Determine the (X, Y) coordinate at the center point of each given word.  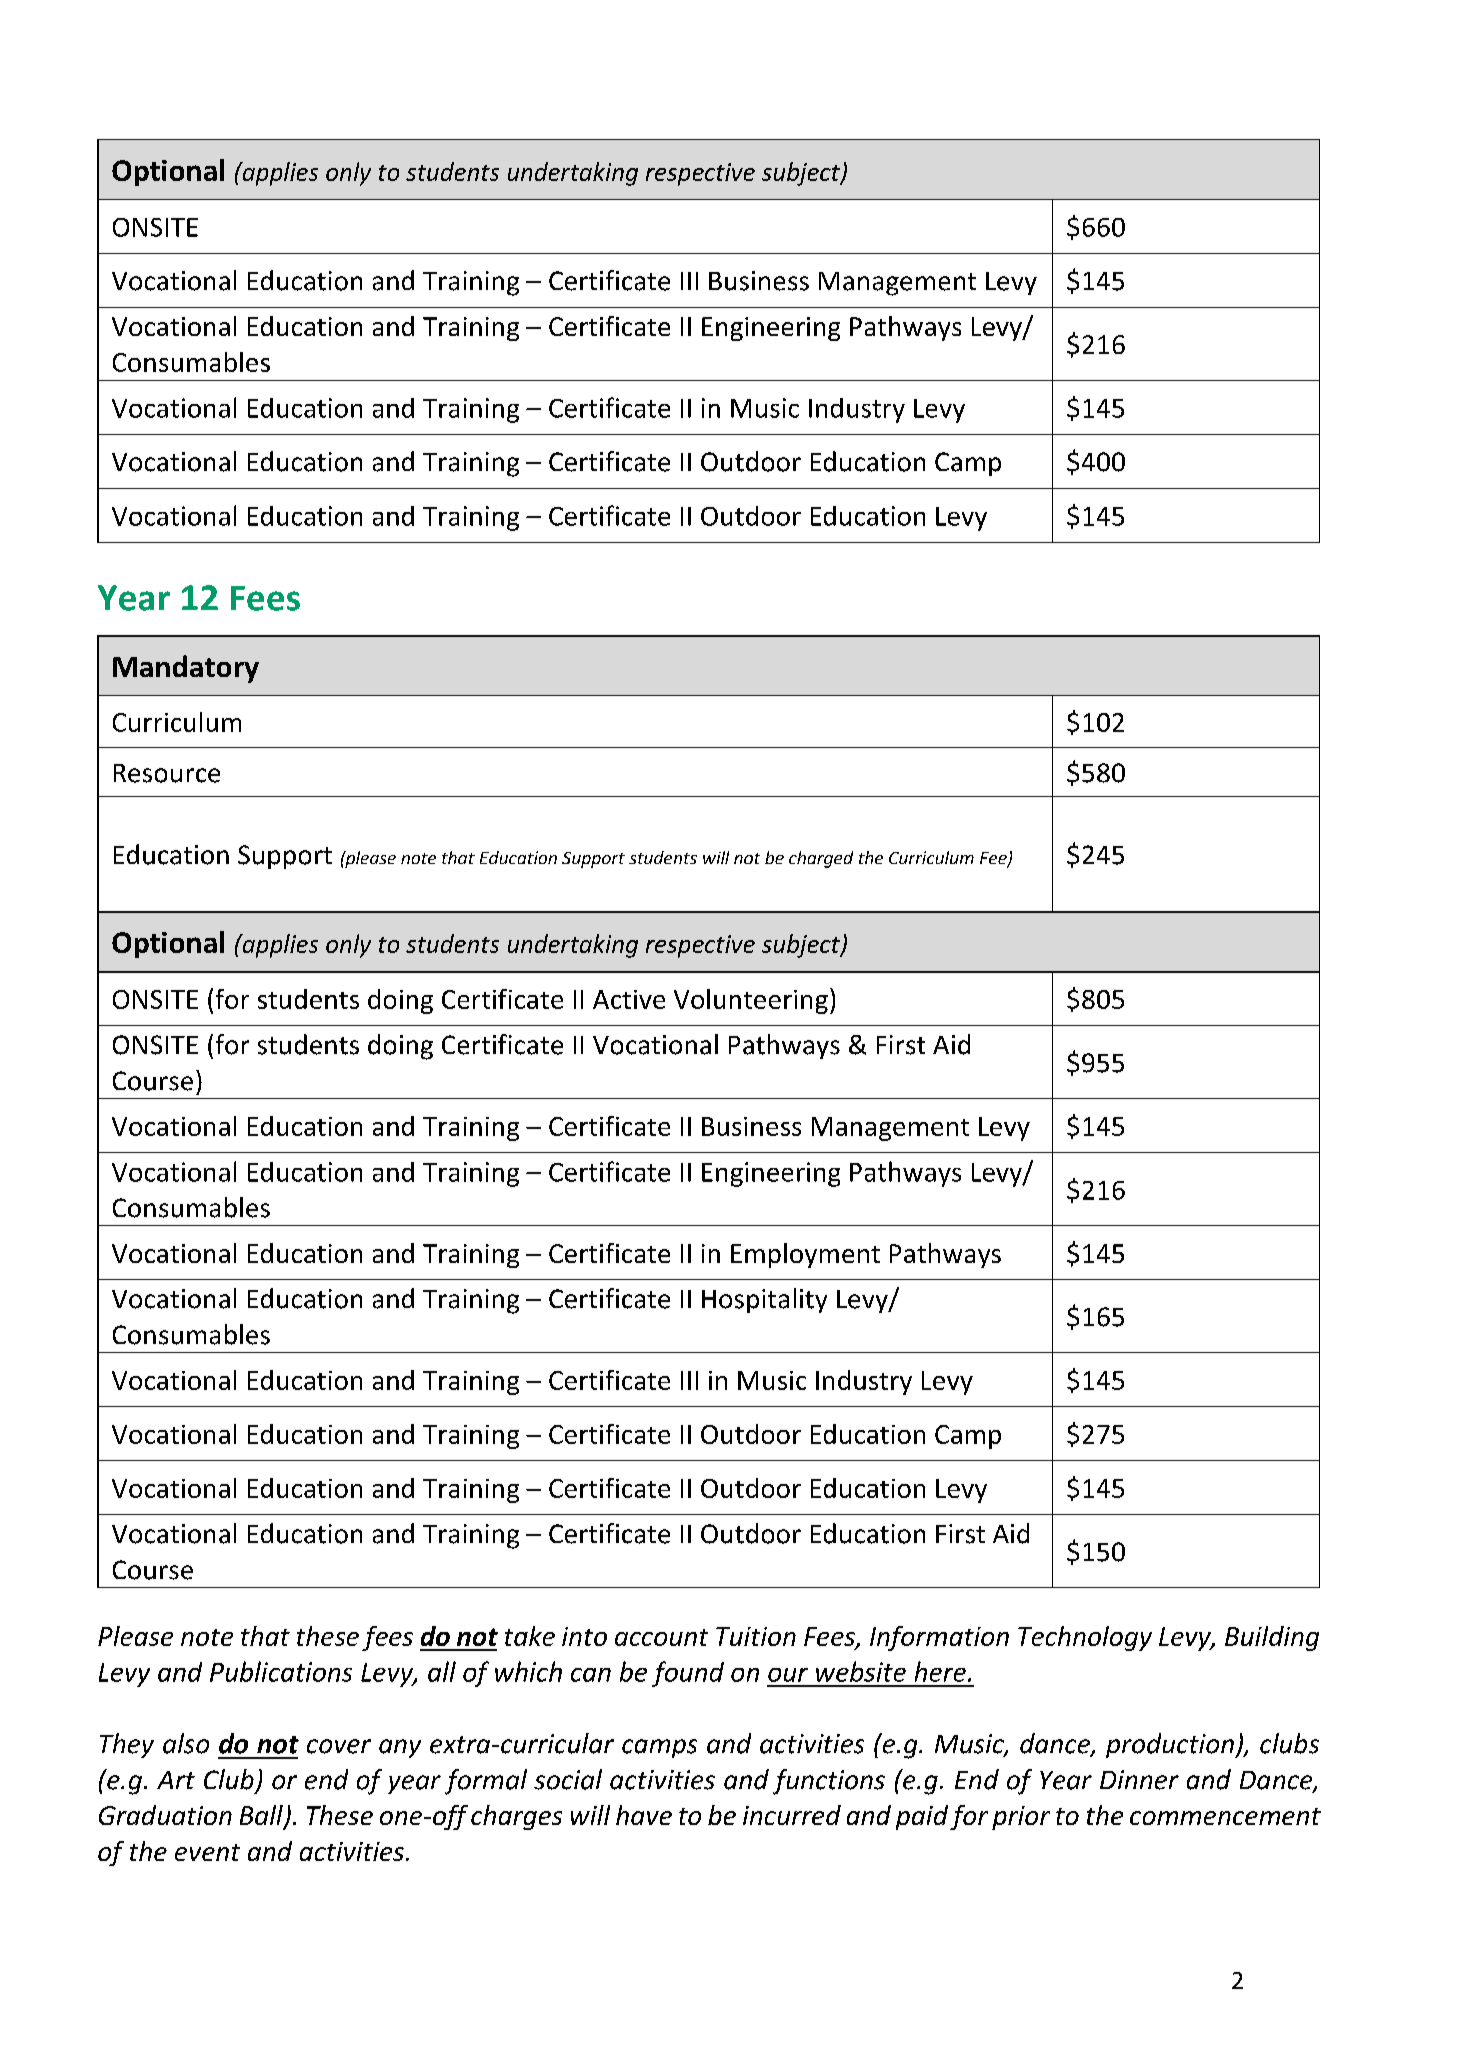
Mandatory (186, 669)
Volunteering (751, 1001)
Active (629, 999)
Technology (1085, 1638)
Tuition (756, 1636)
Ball (262, 1816)
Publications (281, 1671)
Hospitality (764, 1300)
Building (1272, 1638)
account (661, 1637)
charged (821, 859)
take (530, 1636)
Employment (805, 1255)
